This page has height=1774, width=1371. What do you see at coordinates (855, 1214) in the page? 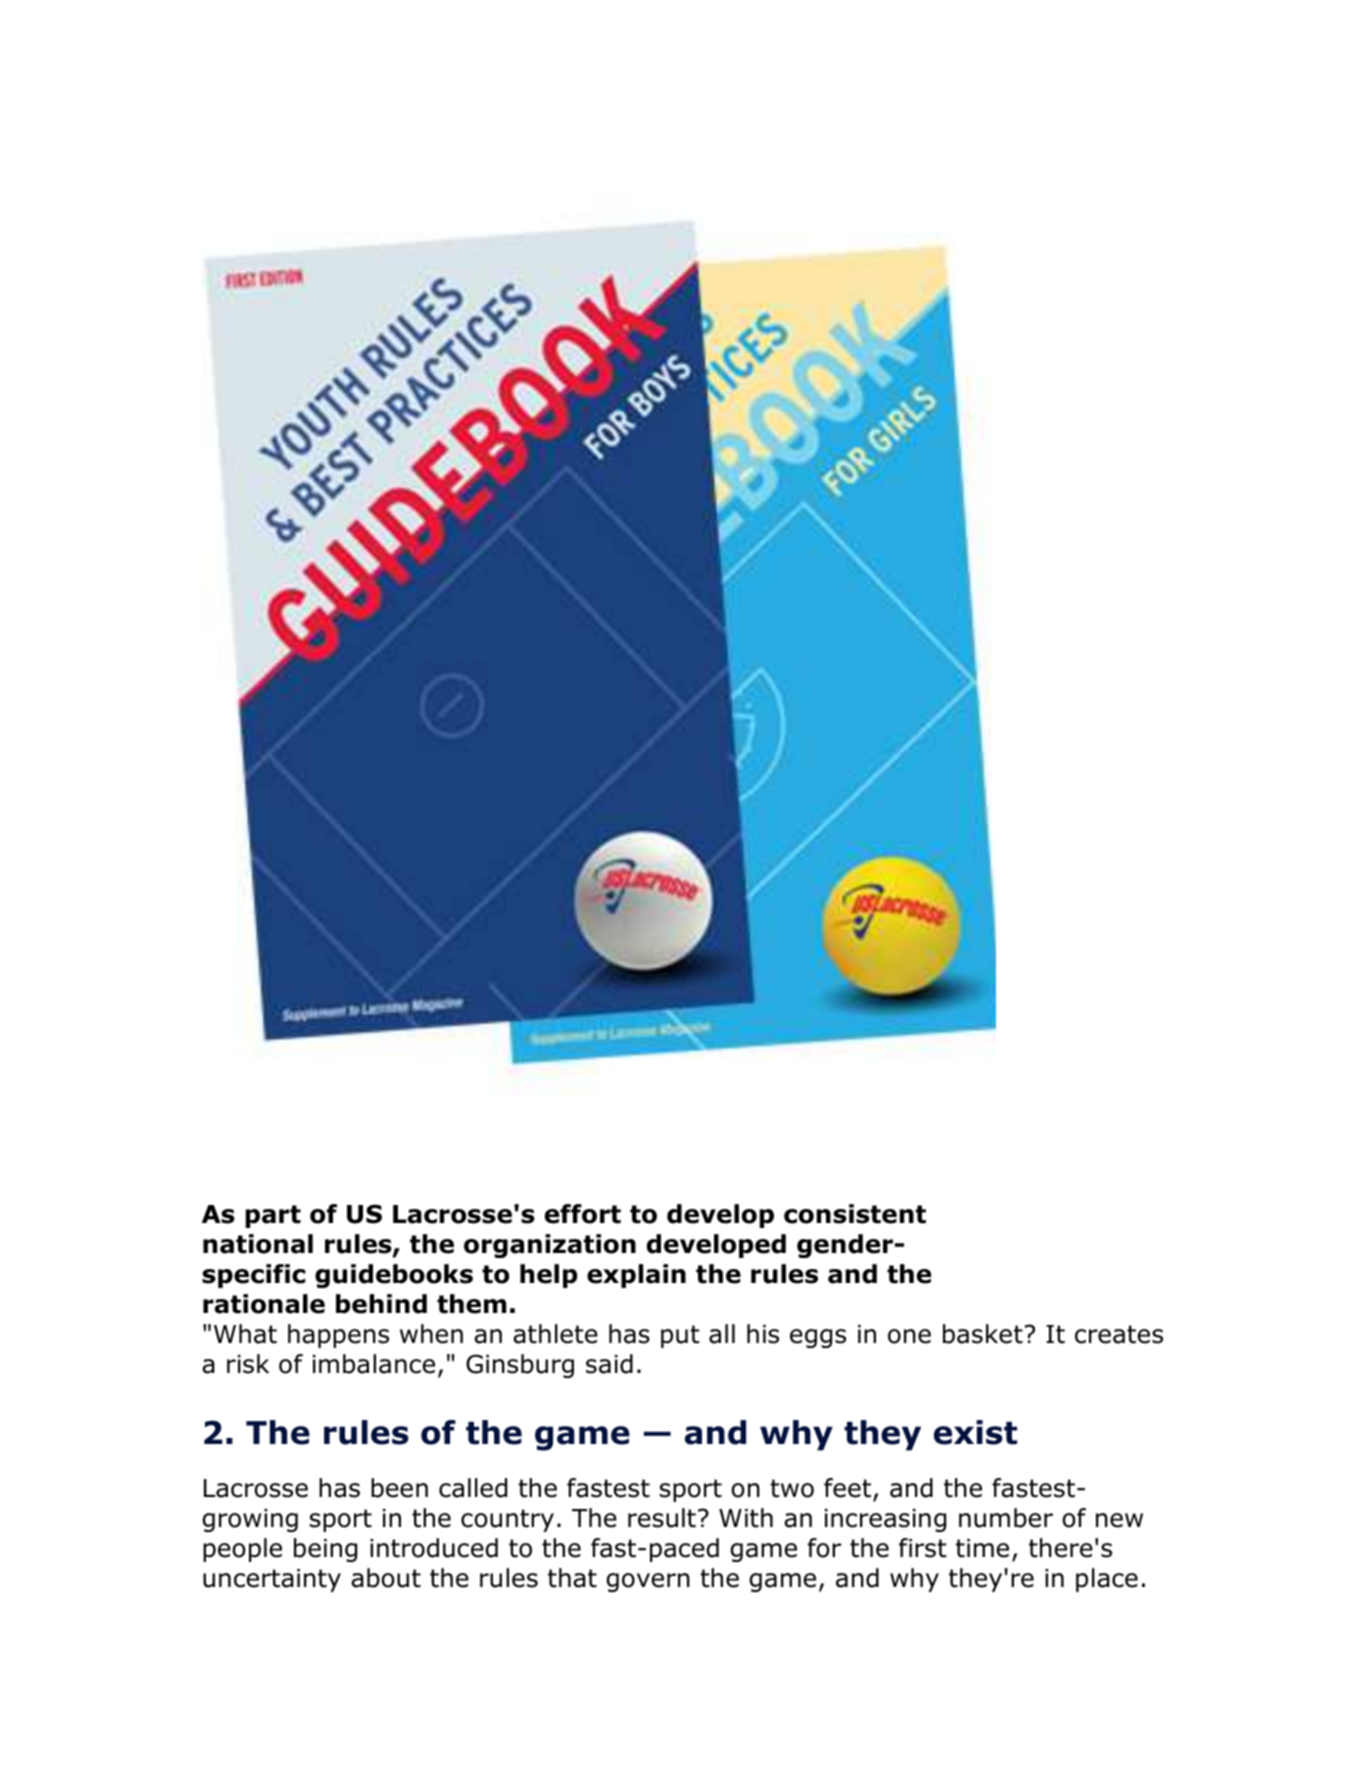
I see `consistent` at bounding box center [855, 1214].
